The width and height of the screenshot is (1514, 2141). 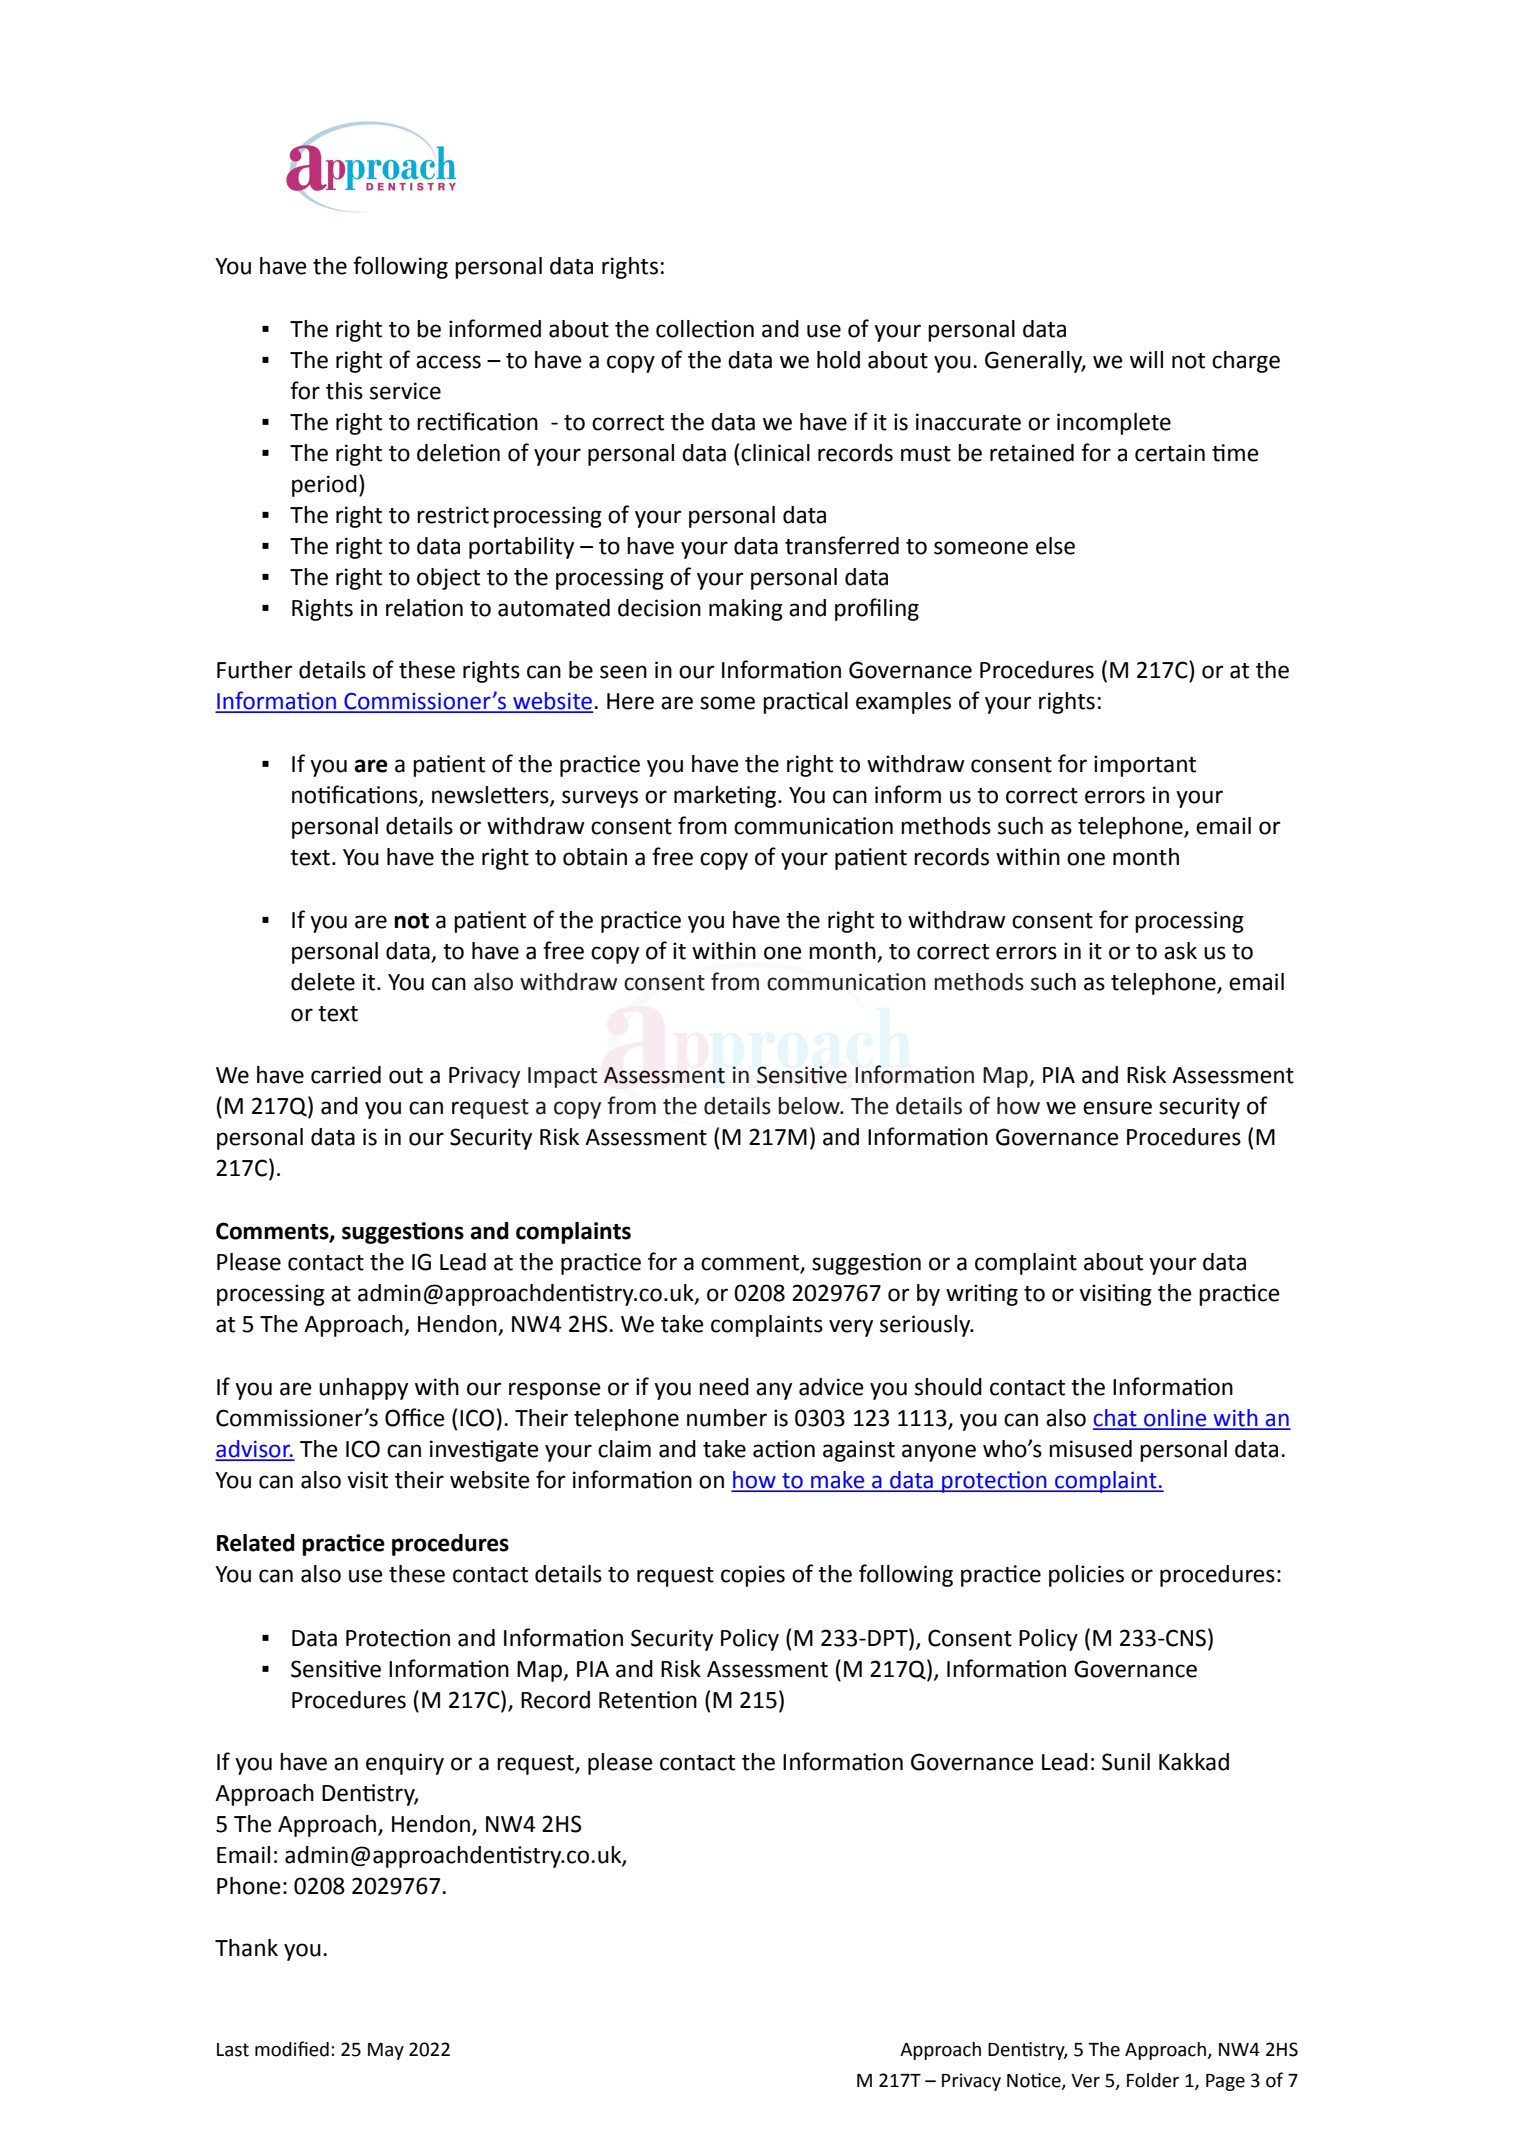 I want to click on will, so click(x=1146, y=359).
